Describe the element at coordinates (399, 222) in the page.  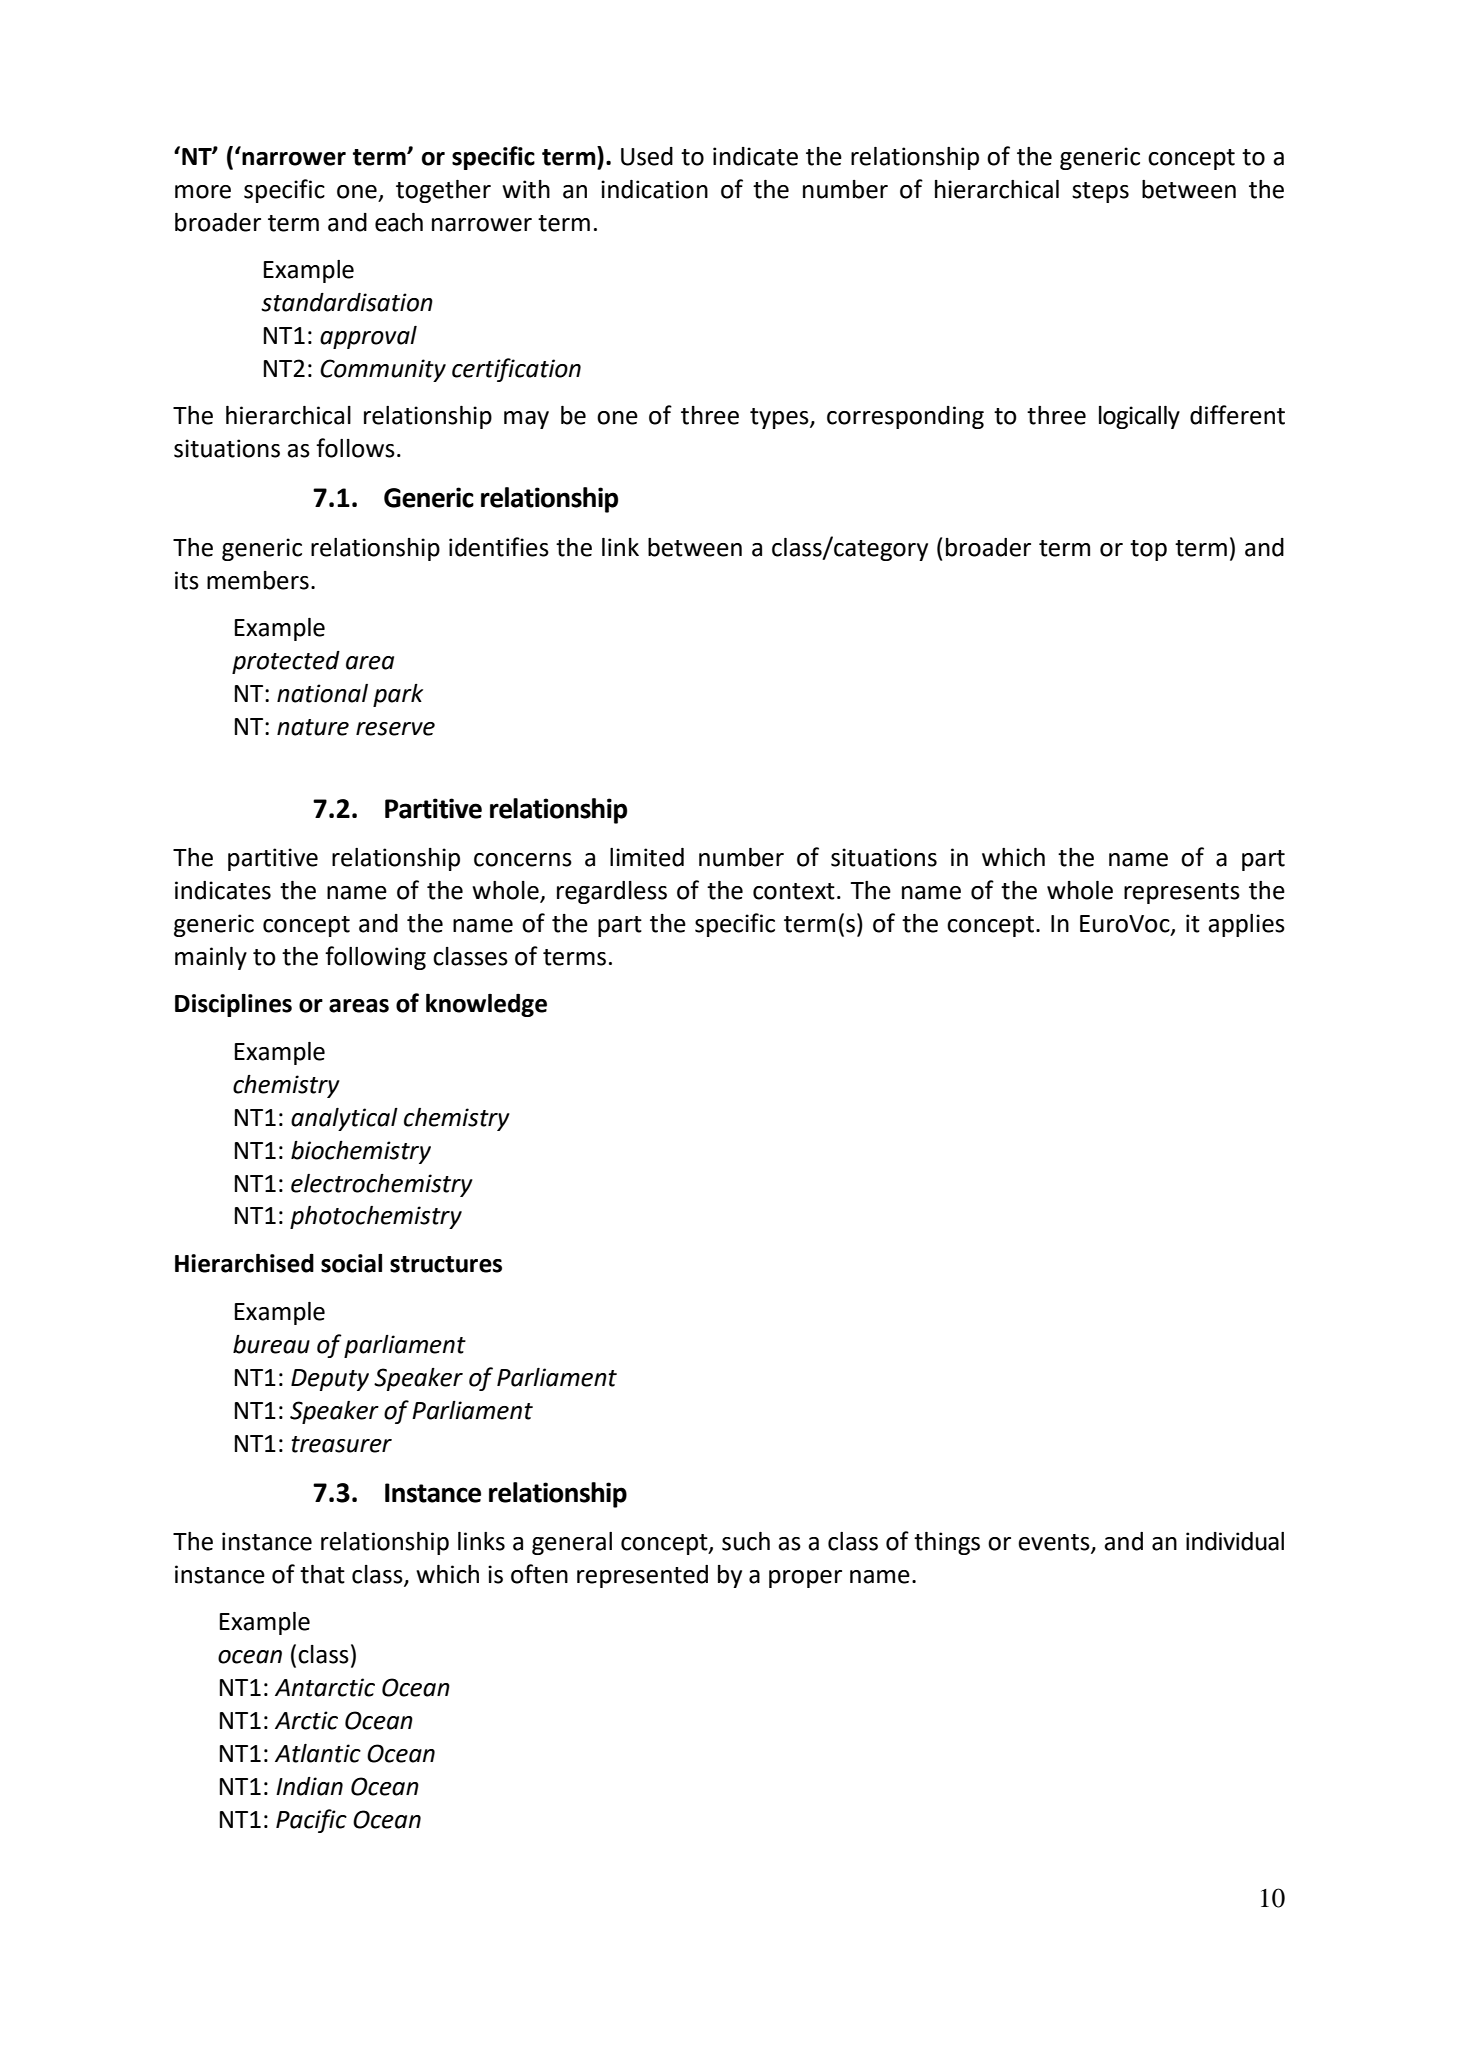
I see `each` at that location.
